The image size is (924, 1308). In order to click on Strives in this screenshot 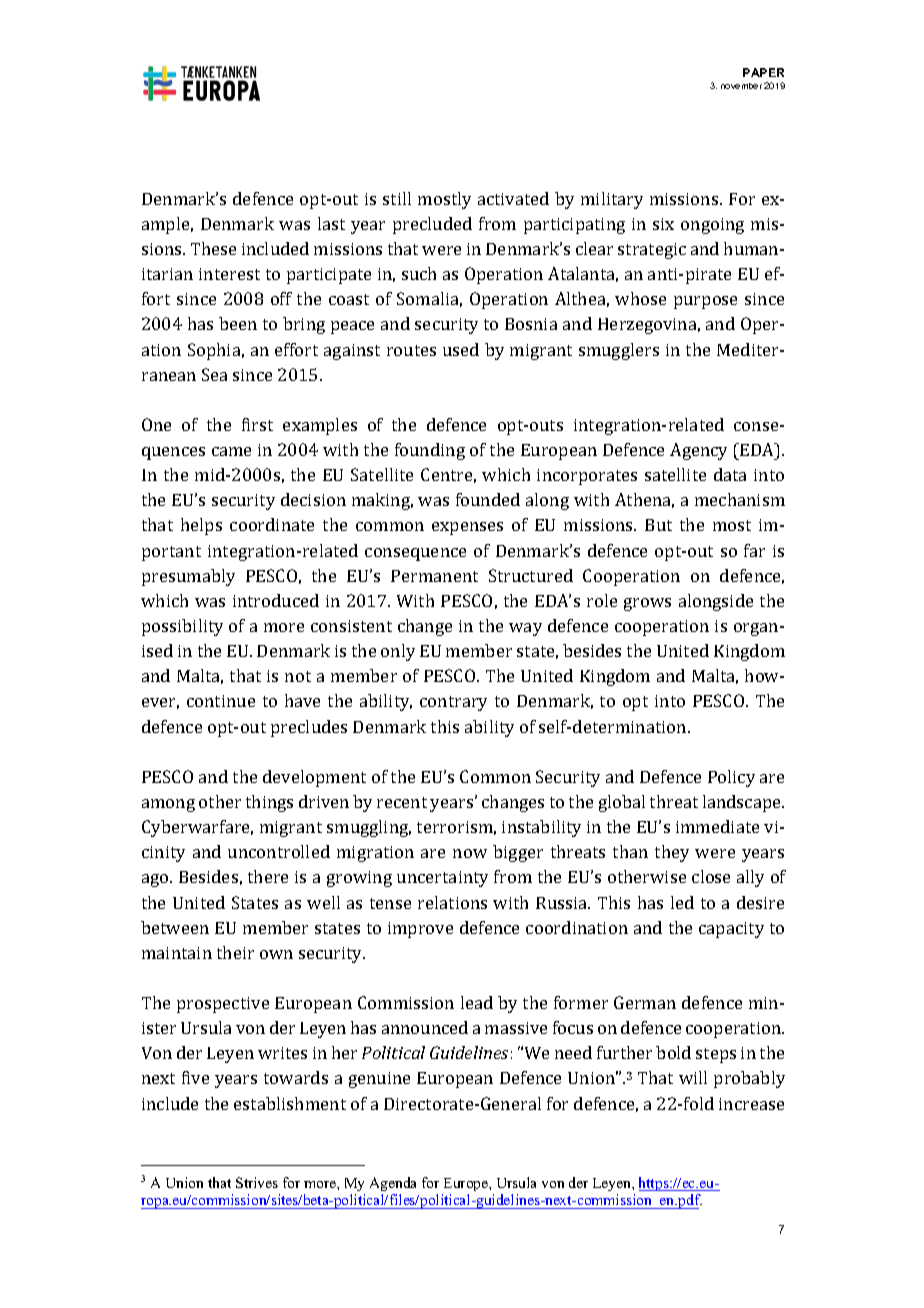, I will do `click(257, 1182)`.
